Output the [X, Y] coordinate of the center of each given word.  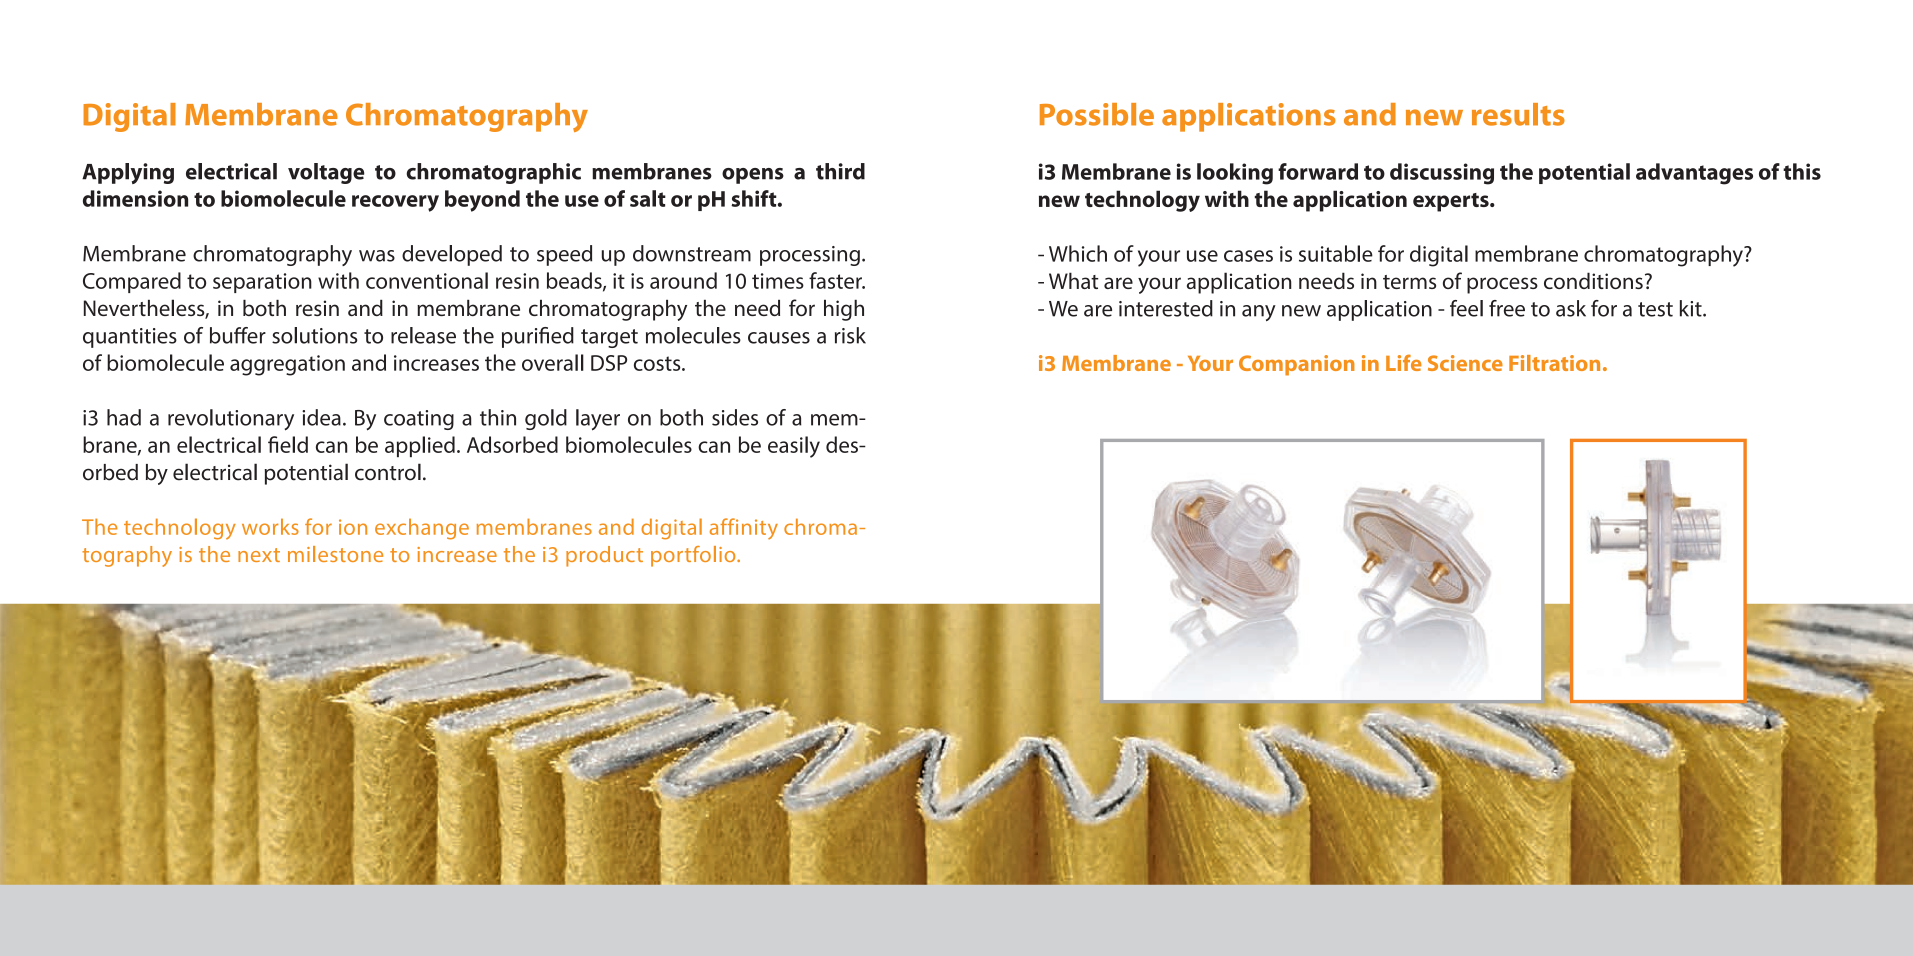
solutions [315, 335]
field [288, 444]
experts [1452, 202]
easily [794, 447]
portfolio [694, 556]
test [1655, 309]
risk [850, 335]
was [377, 256]
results [1518, 114]
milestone [335, 554]
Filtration [1554, 363]
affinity [744, 529]
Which [1078, 253]
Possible [1097, 114]
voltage [326, 173]
